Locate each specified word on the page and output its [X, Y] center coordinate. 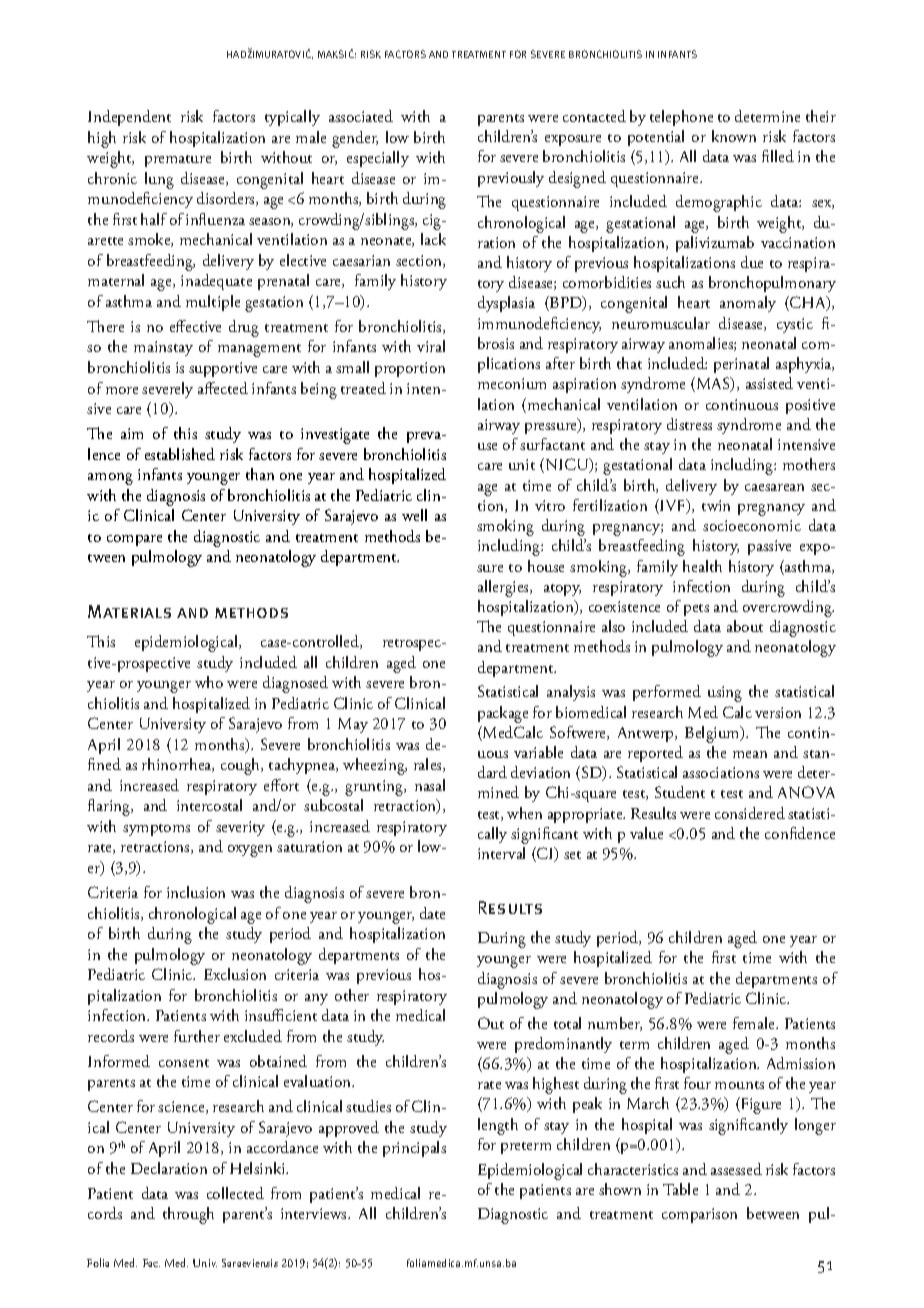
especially [378, 159]
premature [178, 161]
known [734, 136]
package [503, 714]
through [188, 1215]
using [725, 694]
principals [414, 1149]
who [209, 682]
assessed [736, 1169]
